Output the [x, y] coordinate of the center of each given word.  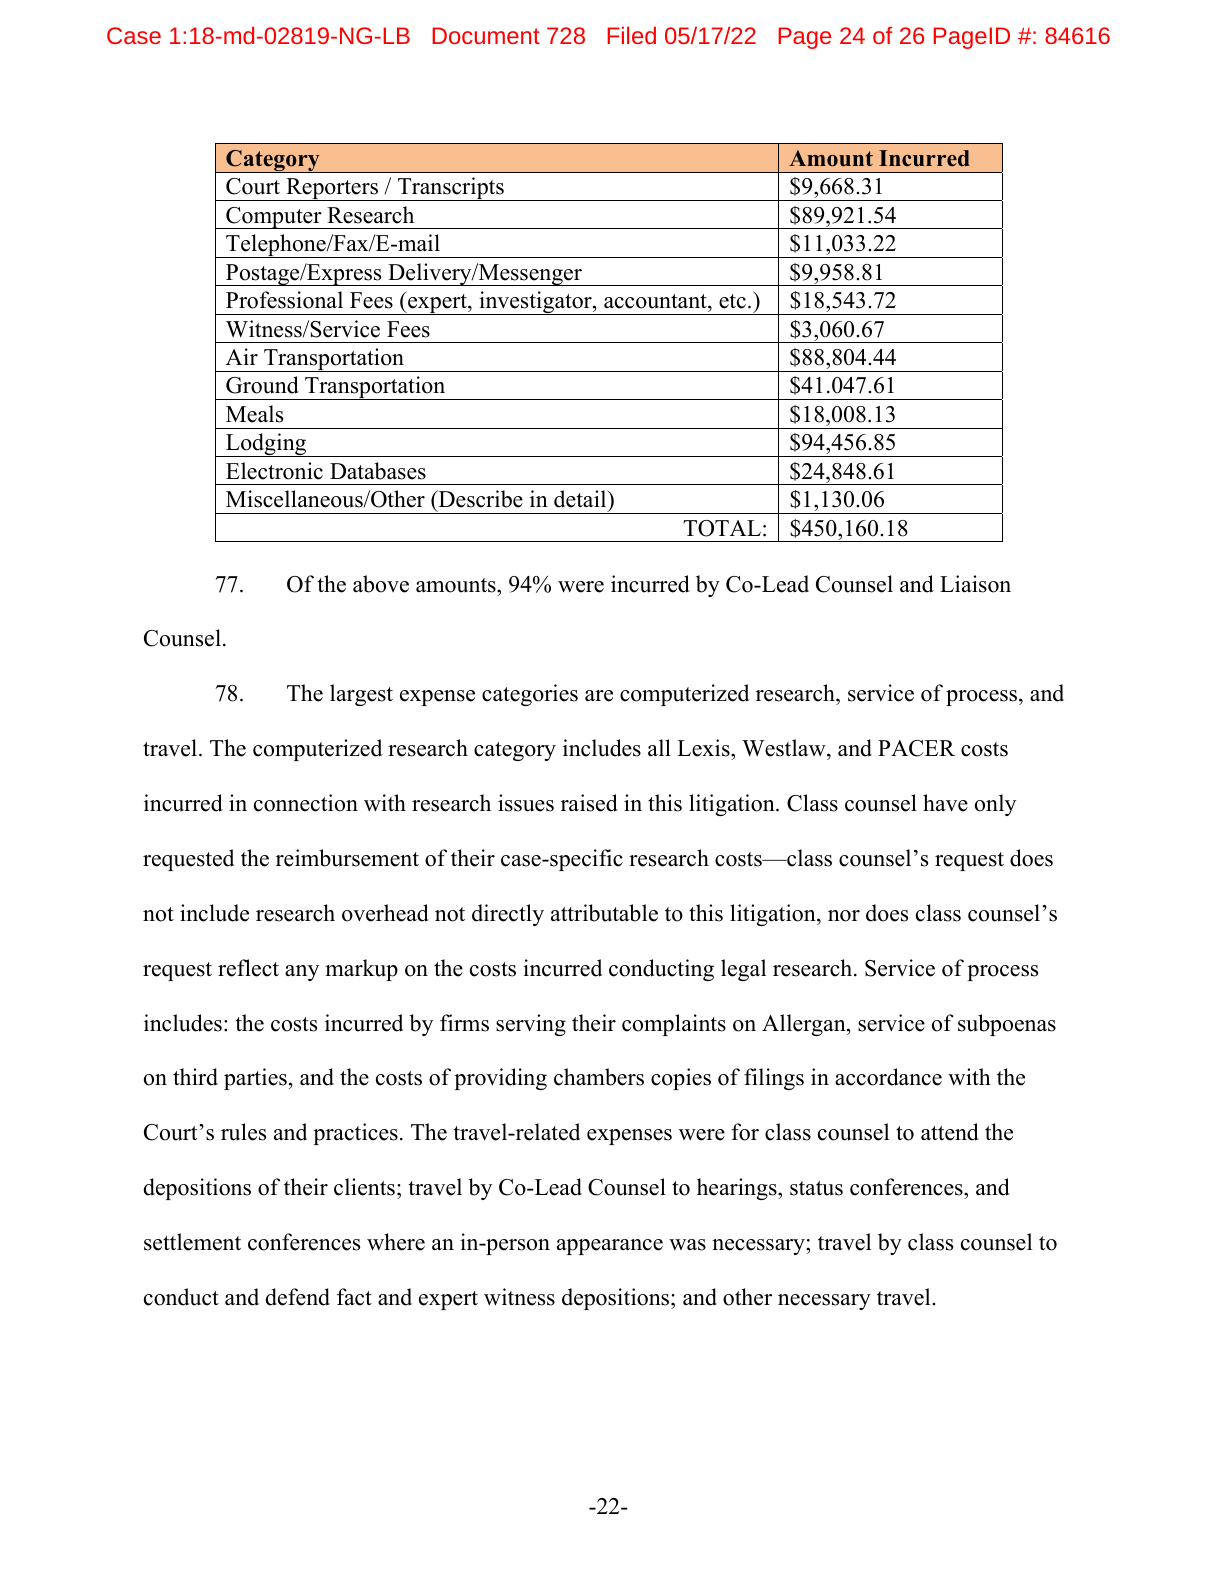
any [302, 973]
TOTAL [722, 528]
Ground [262, 385]
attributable [604, 913]
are [599, 696]
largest [361, 695]
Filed [631, 35]
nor [844, 916]
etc [732, 301]
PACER [916, 748]
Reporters [332, 189]
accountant [656, 301]
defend [298, 1297]
